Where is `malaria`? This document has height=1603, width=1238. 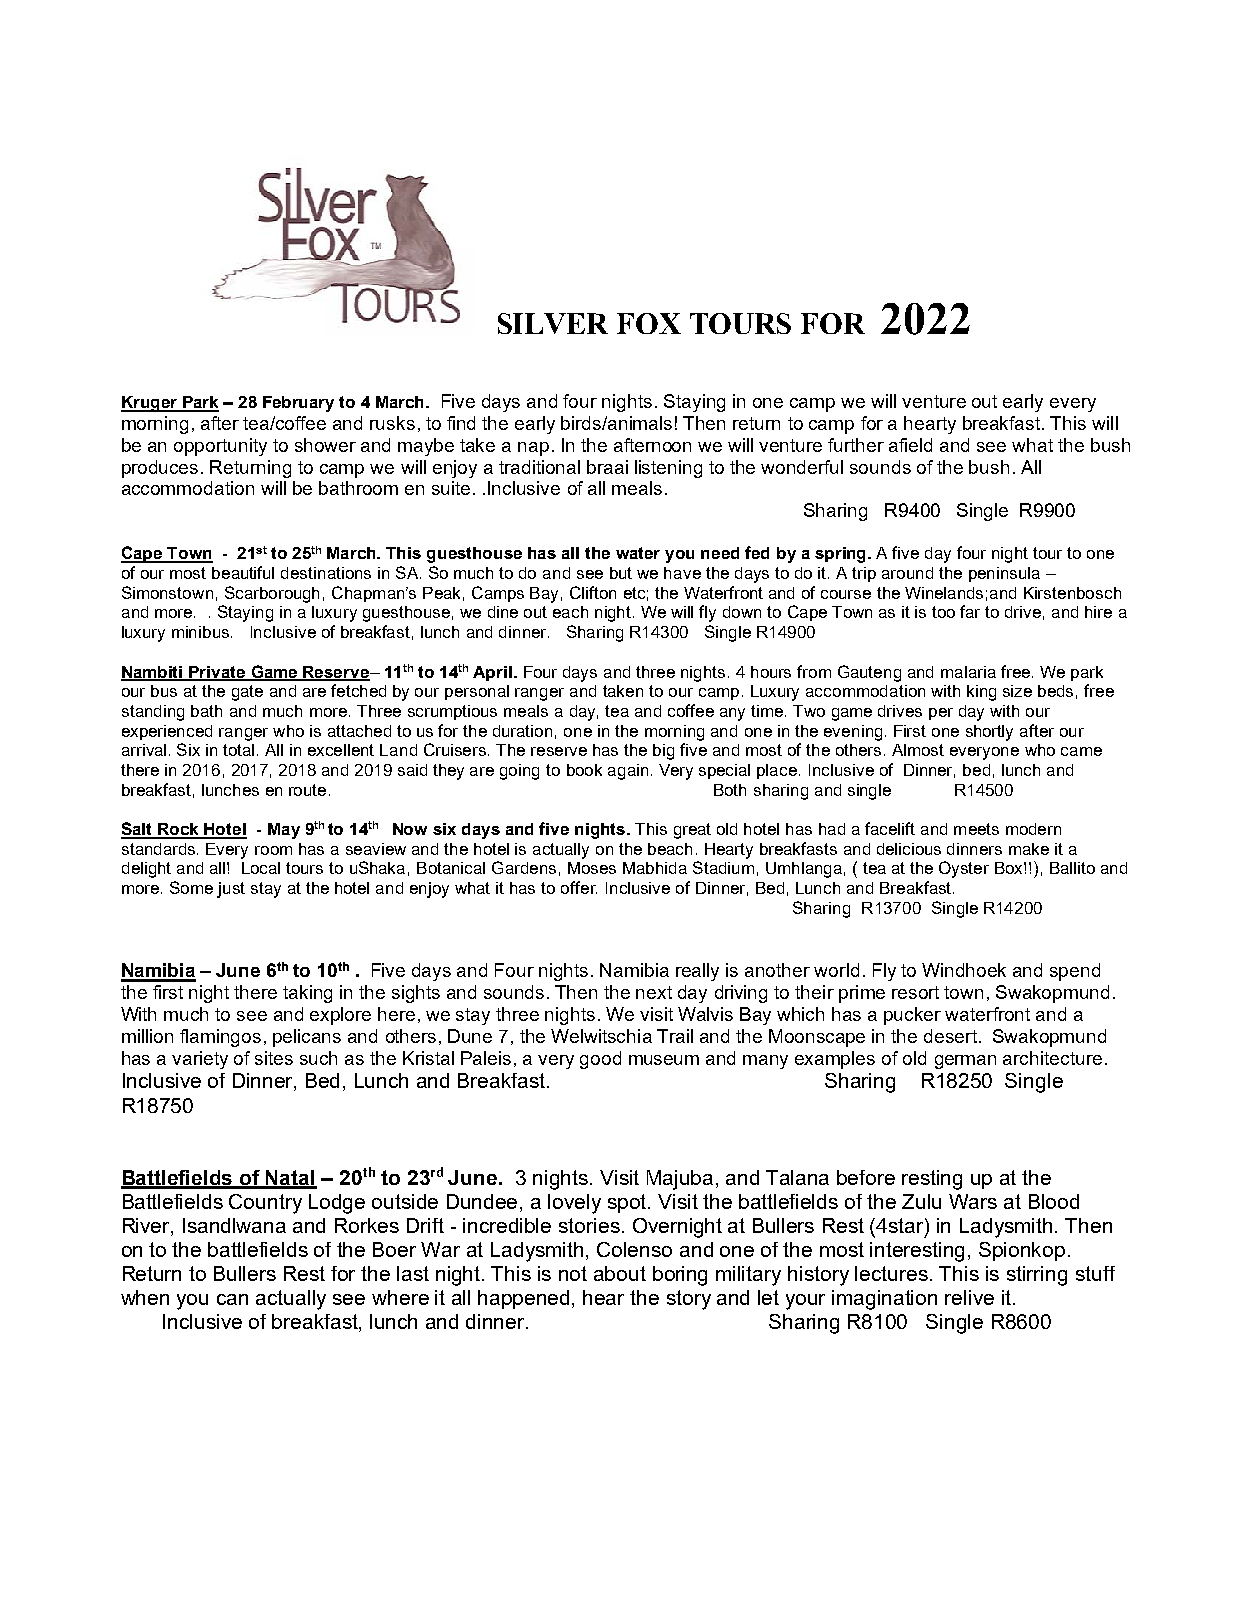 malaria is located at coordinates (968, 672).
